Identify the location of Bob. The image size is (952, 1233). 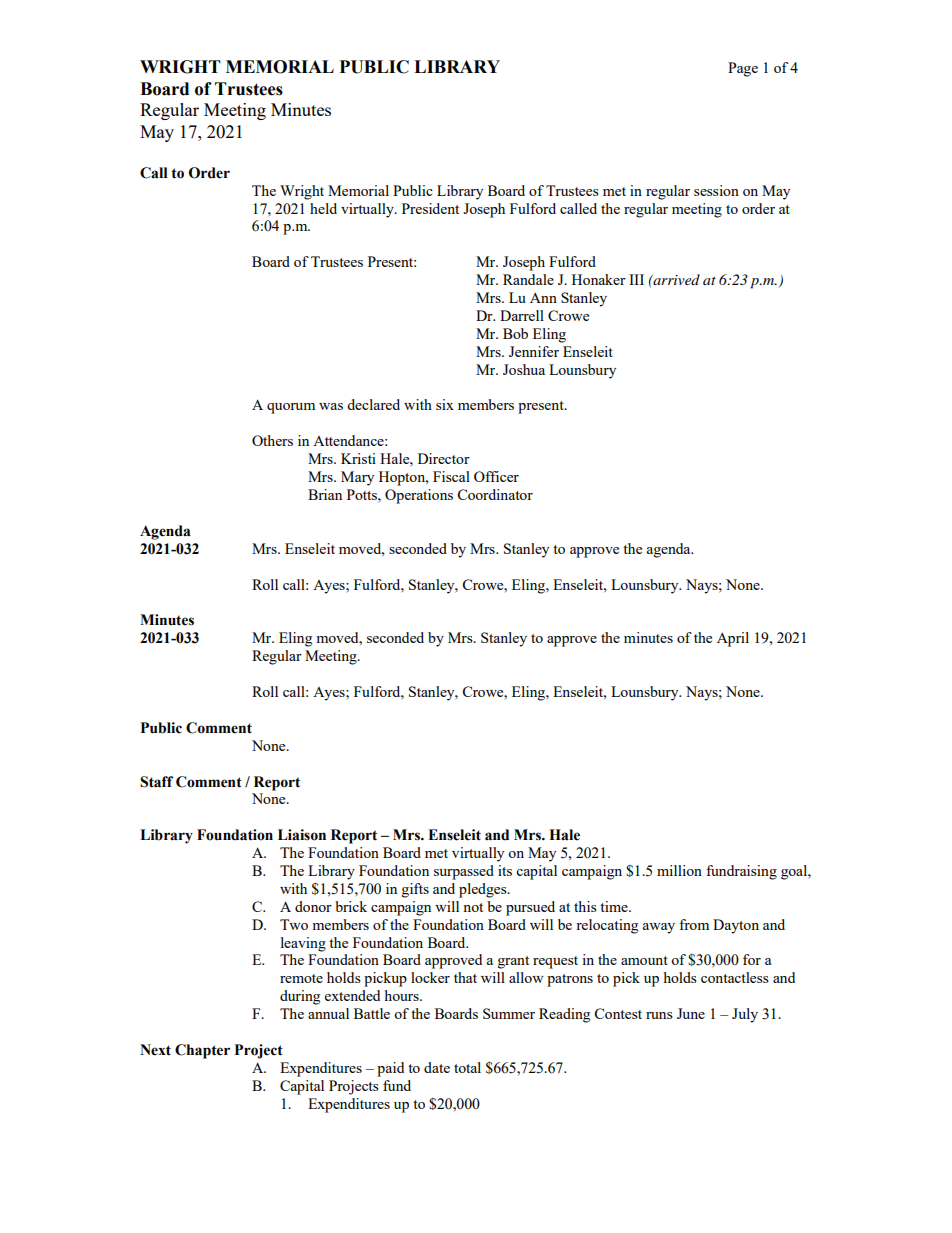
(515, 333).
